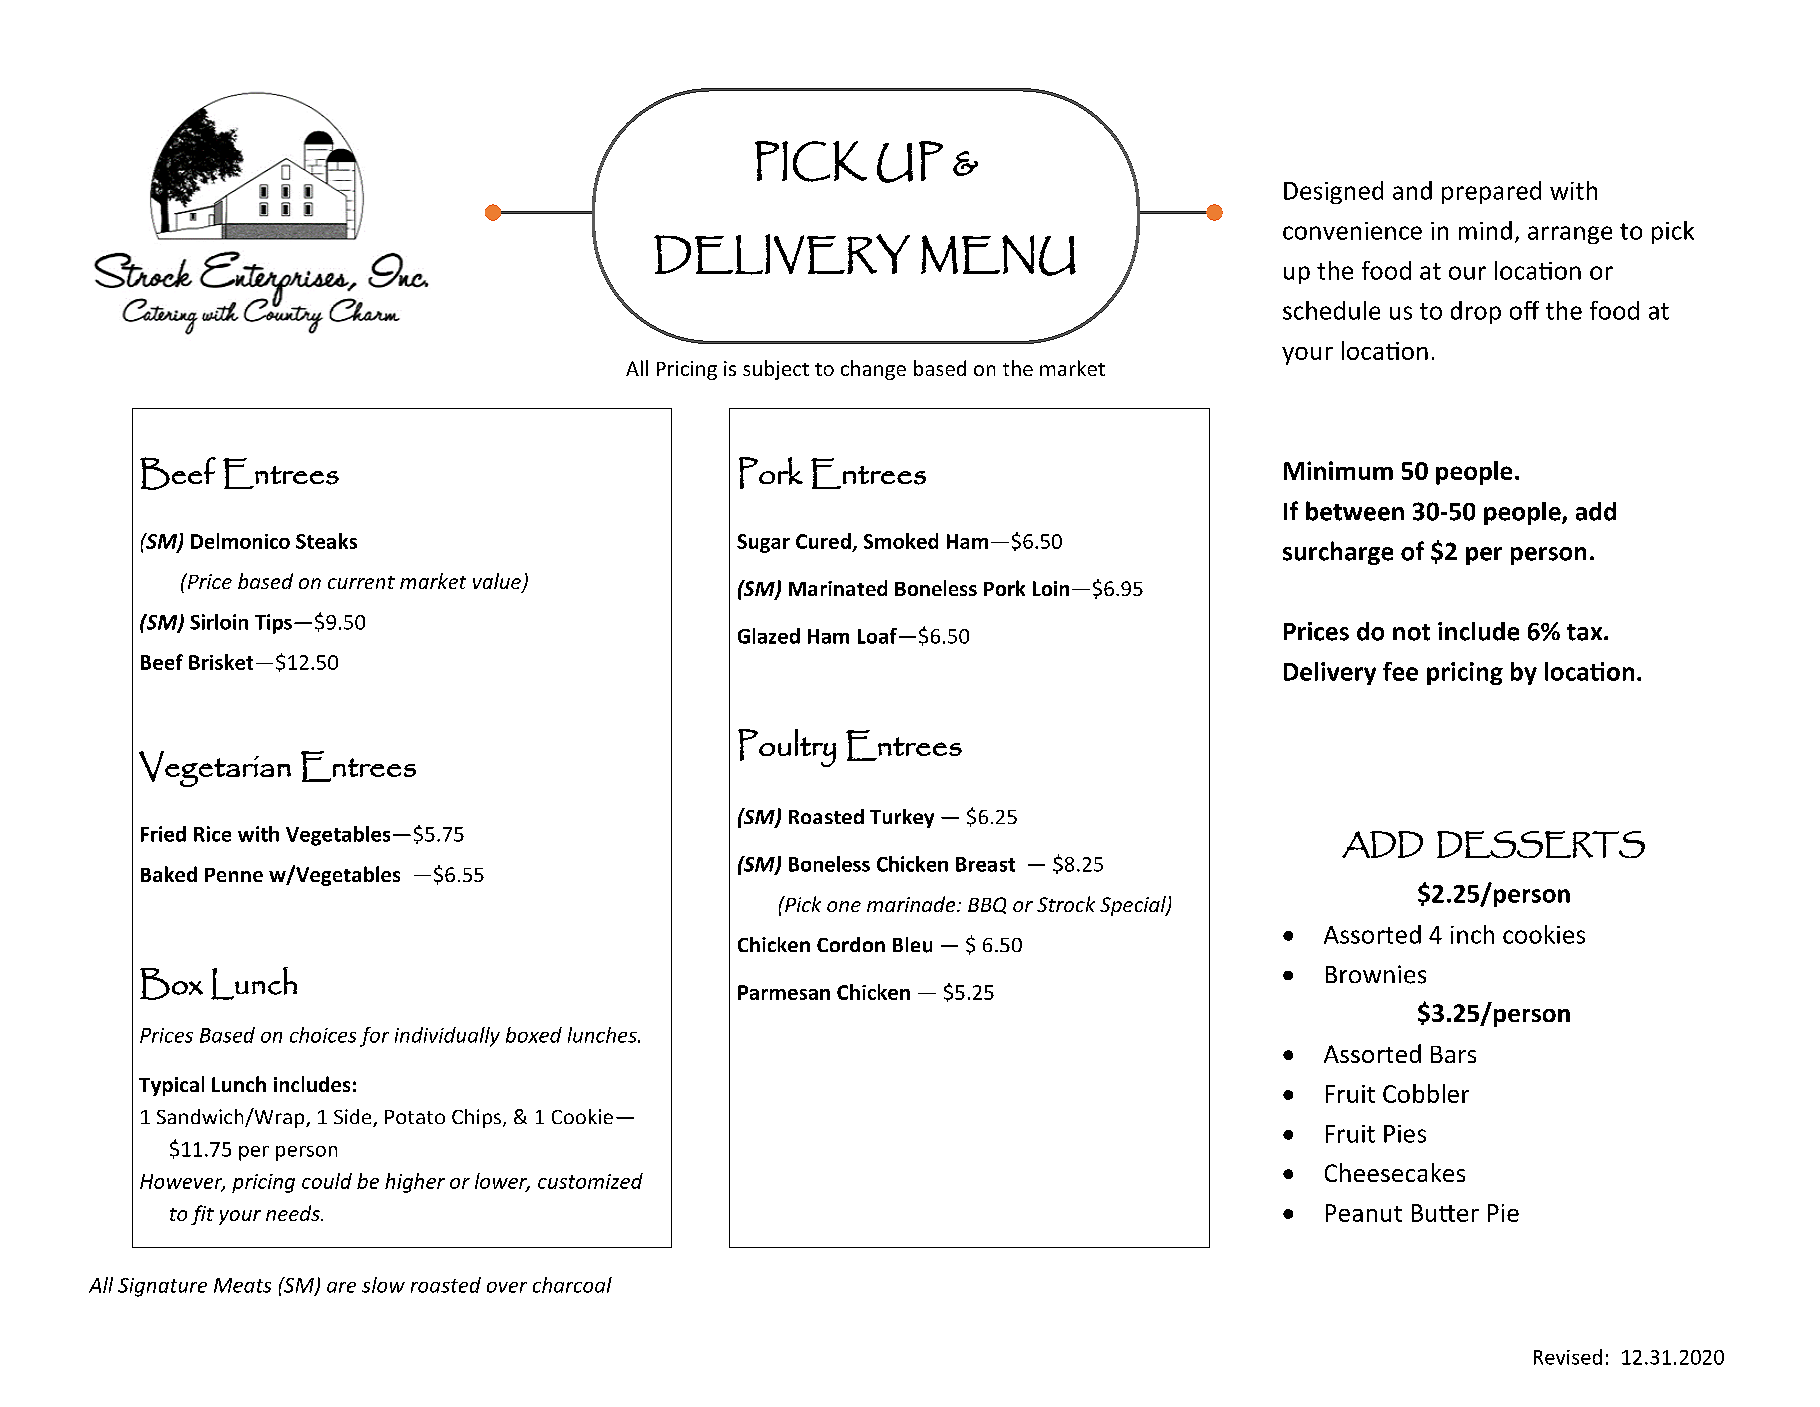  What do you see at coordinates (1352, 231) in the screenshot?
I see `convenience` at bounding box center [1352, 231].
